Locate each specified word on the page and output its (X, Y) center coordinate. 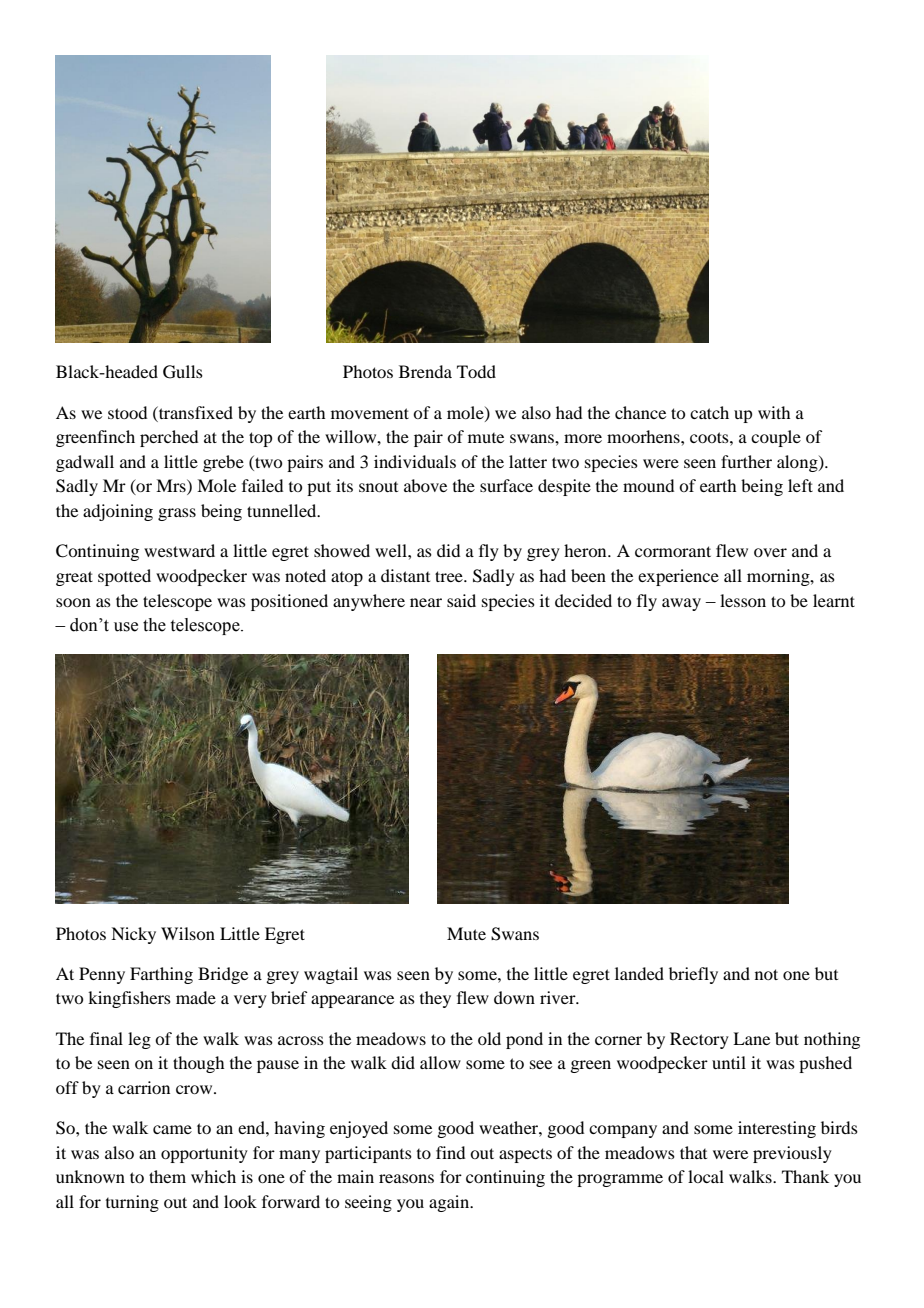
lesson (743, 600)
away (681, 604)
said (461, 600)
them (167, 1176)
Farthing (161, 975)
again (450, 1203)
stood (127, 412)
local (706, 1176)
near (426, 602)
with (774, 412)
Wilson (188, 933)
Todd (476, 371)
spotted (124, 577)
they (435, 999)
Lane (751, 1038)
